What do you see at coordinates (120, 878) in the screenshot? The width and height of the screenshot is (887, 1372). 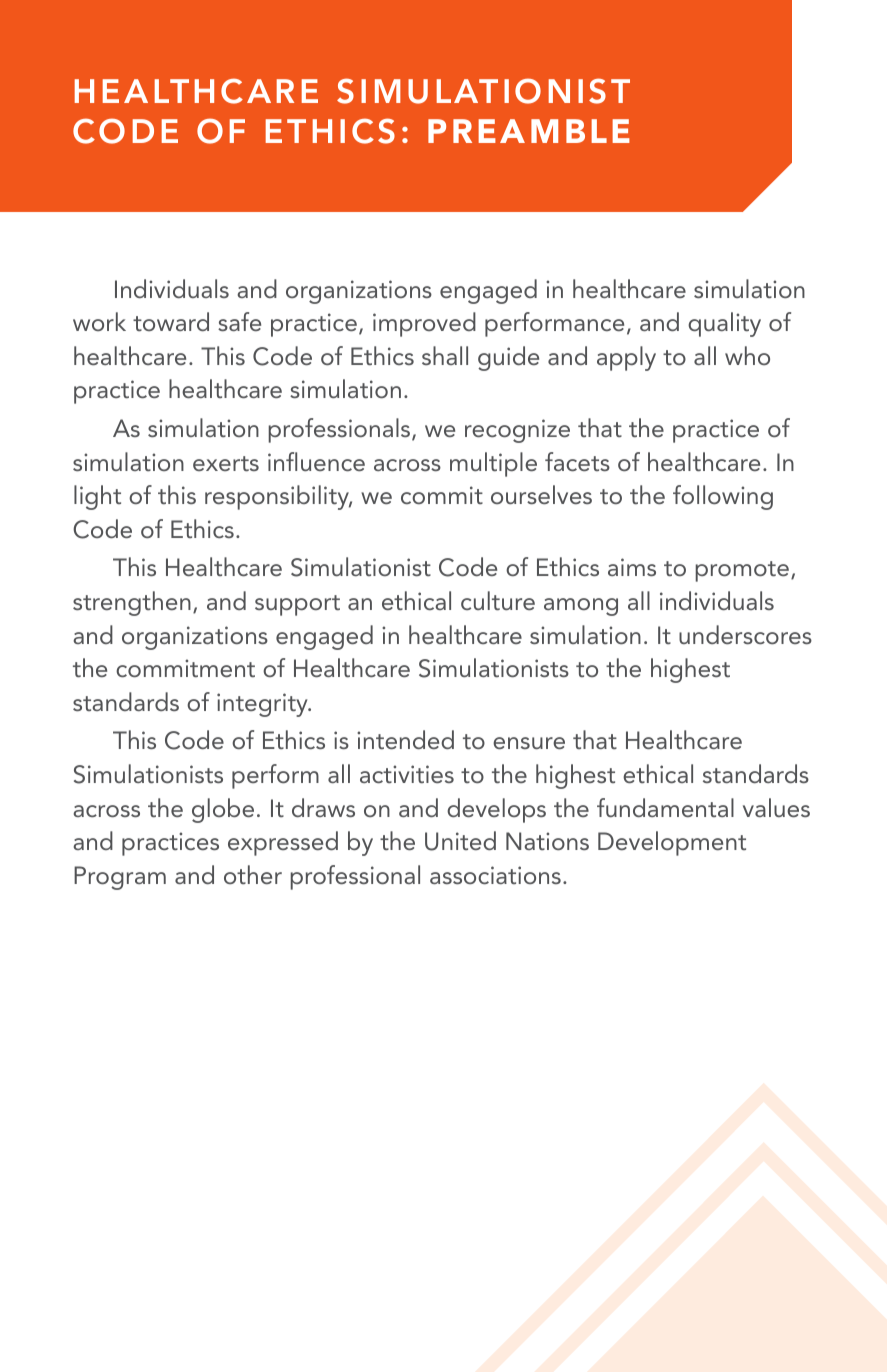 I see `Program` at bounding box center [120, 878].
